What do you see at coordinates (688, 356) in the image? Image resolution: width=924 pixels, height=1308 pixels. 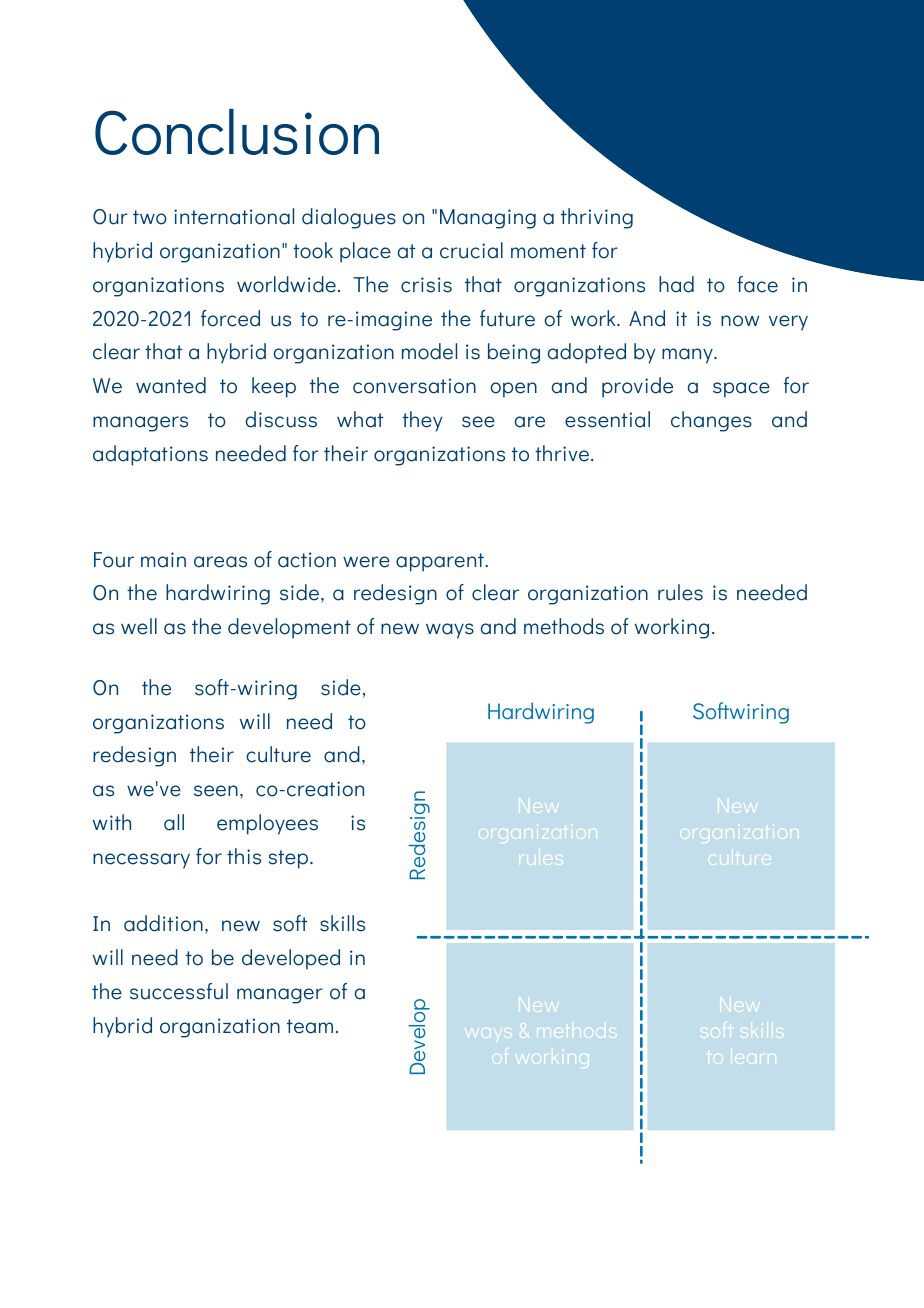 I see `many` at bounding box center [688, 356].
